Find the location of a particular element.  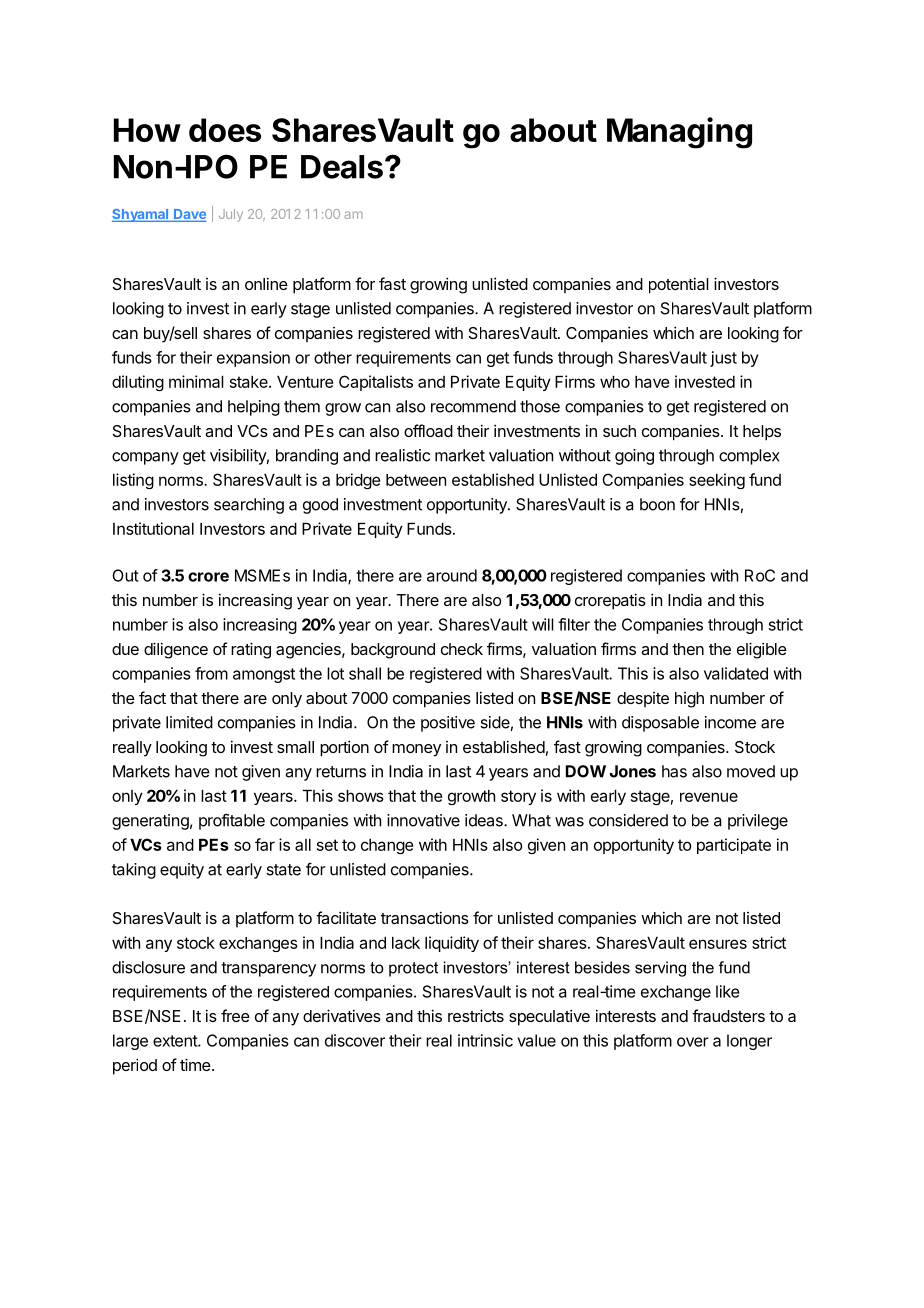

Deals is located at coordinates (342, 167).
